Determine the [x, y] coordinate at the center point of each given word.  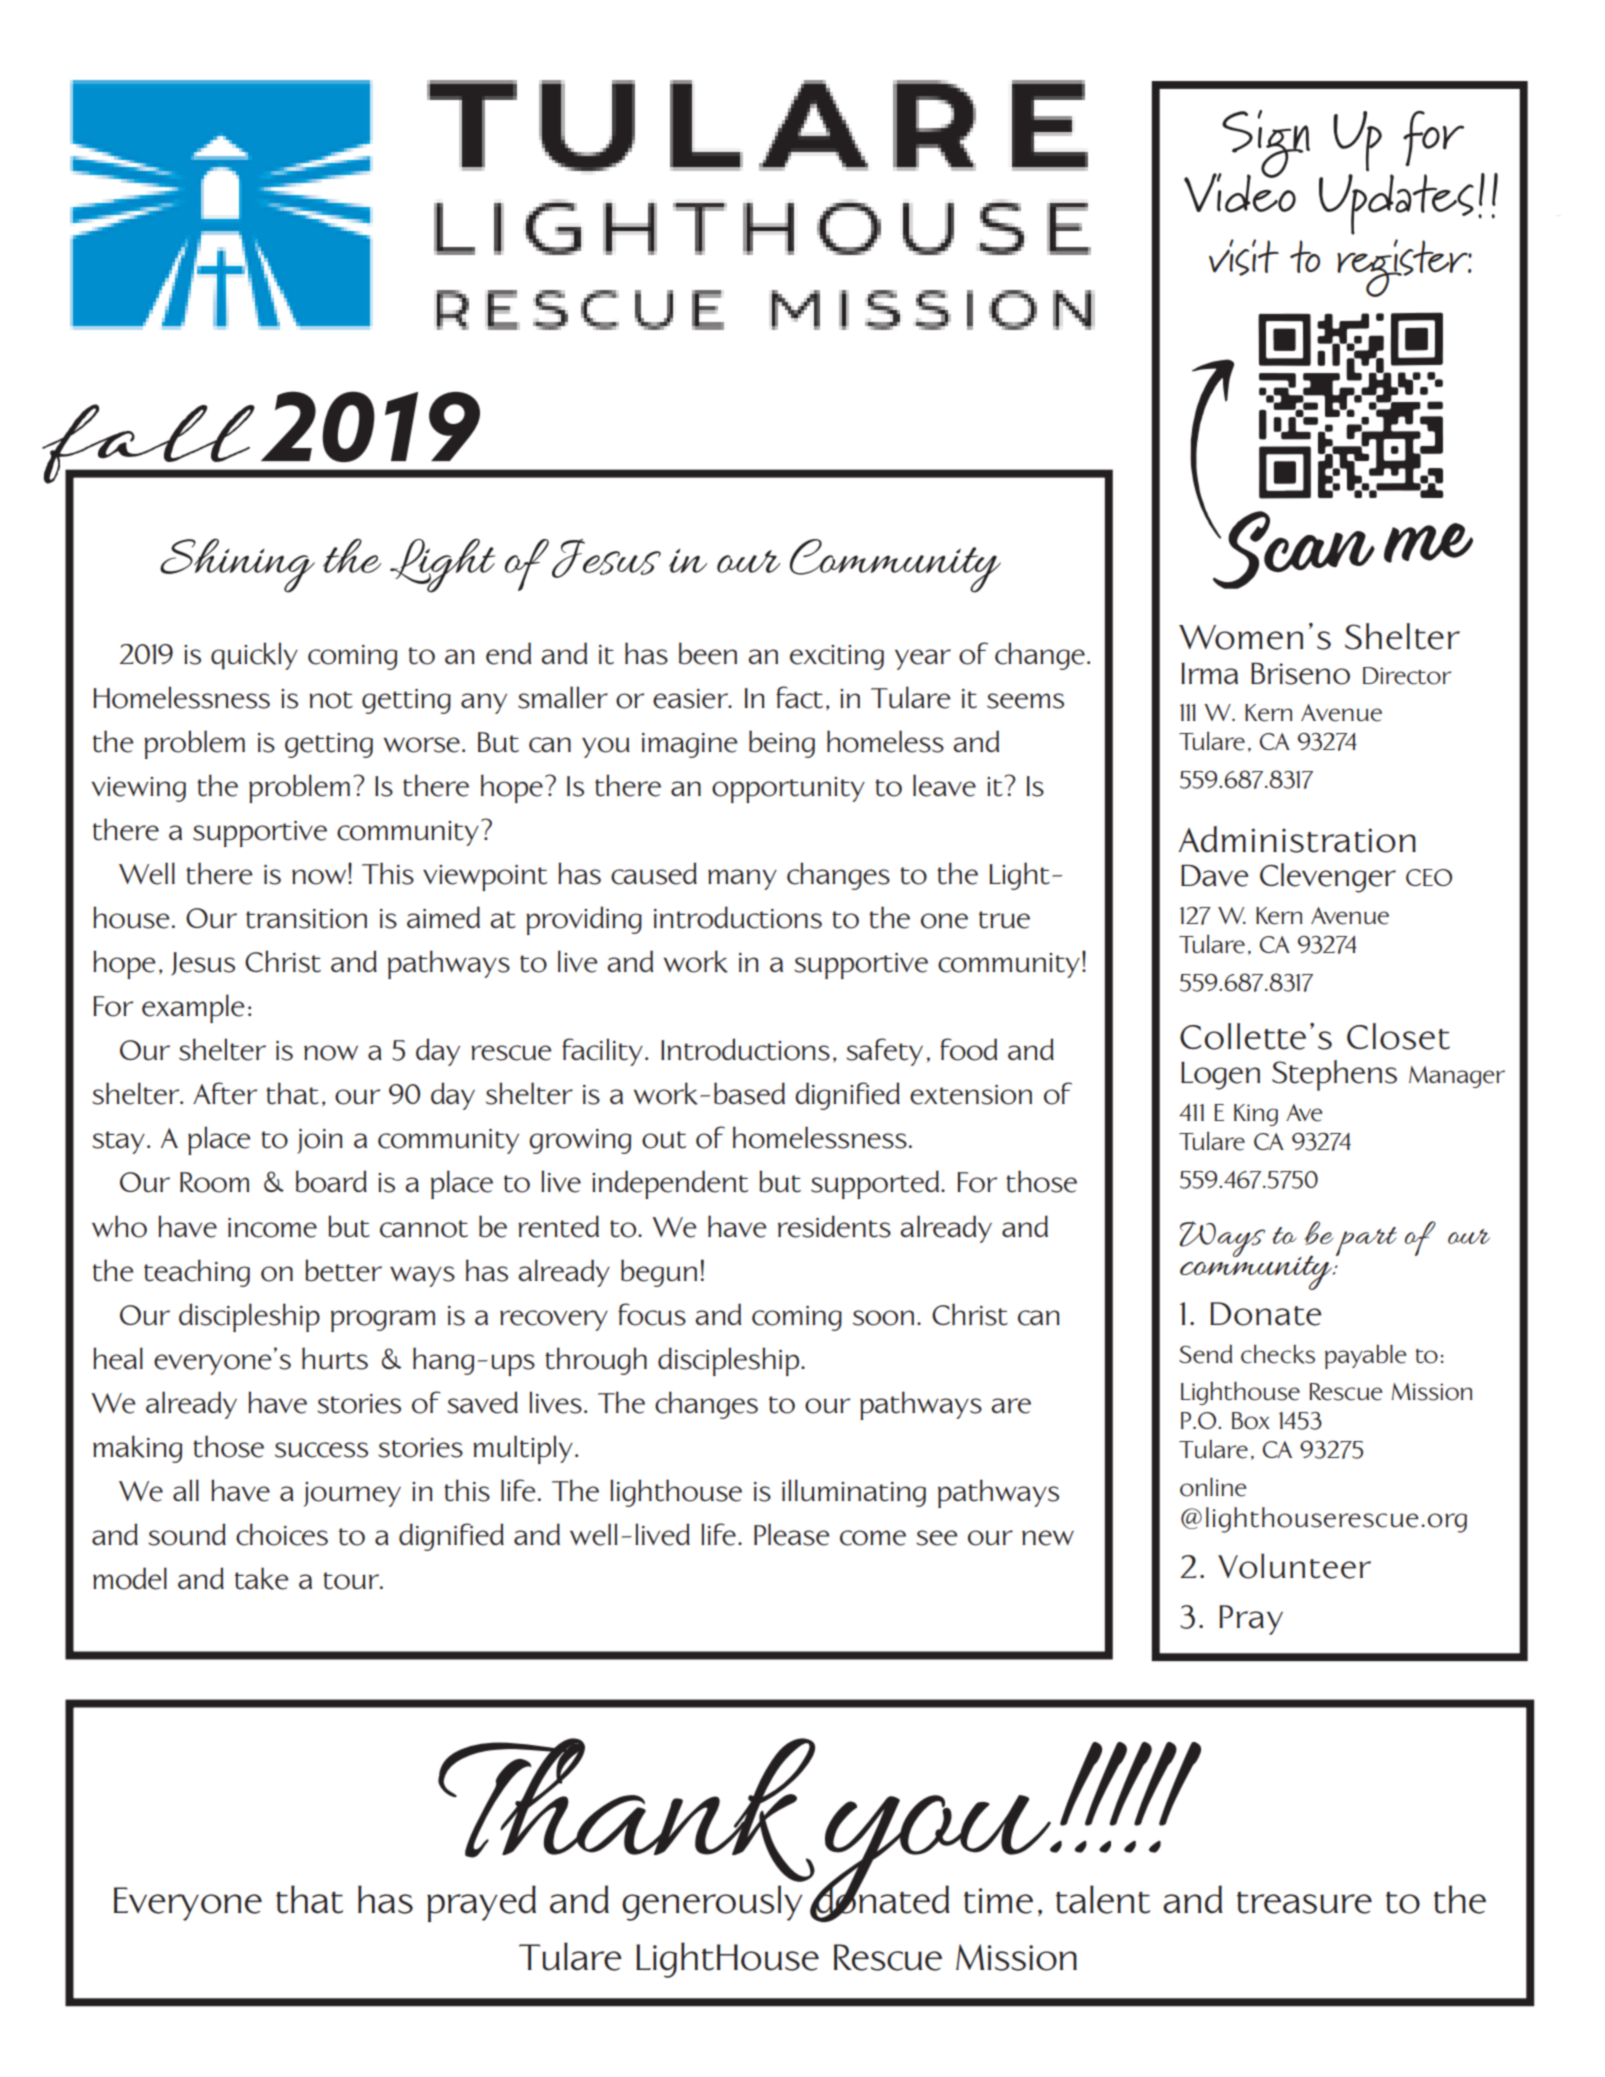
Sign [1265, 145]
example [193, 1008]
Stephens [1334, 1075]
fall [149, 445]
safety [884, 1052]
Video [1240, 192]
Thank [626, 1810]
